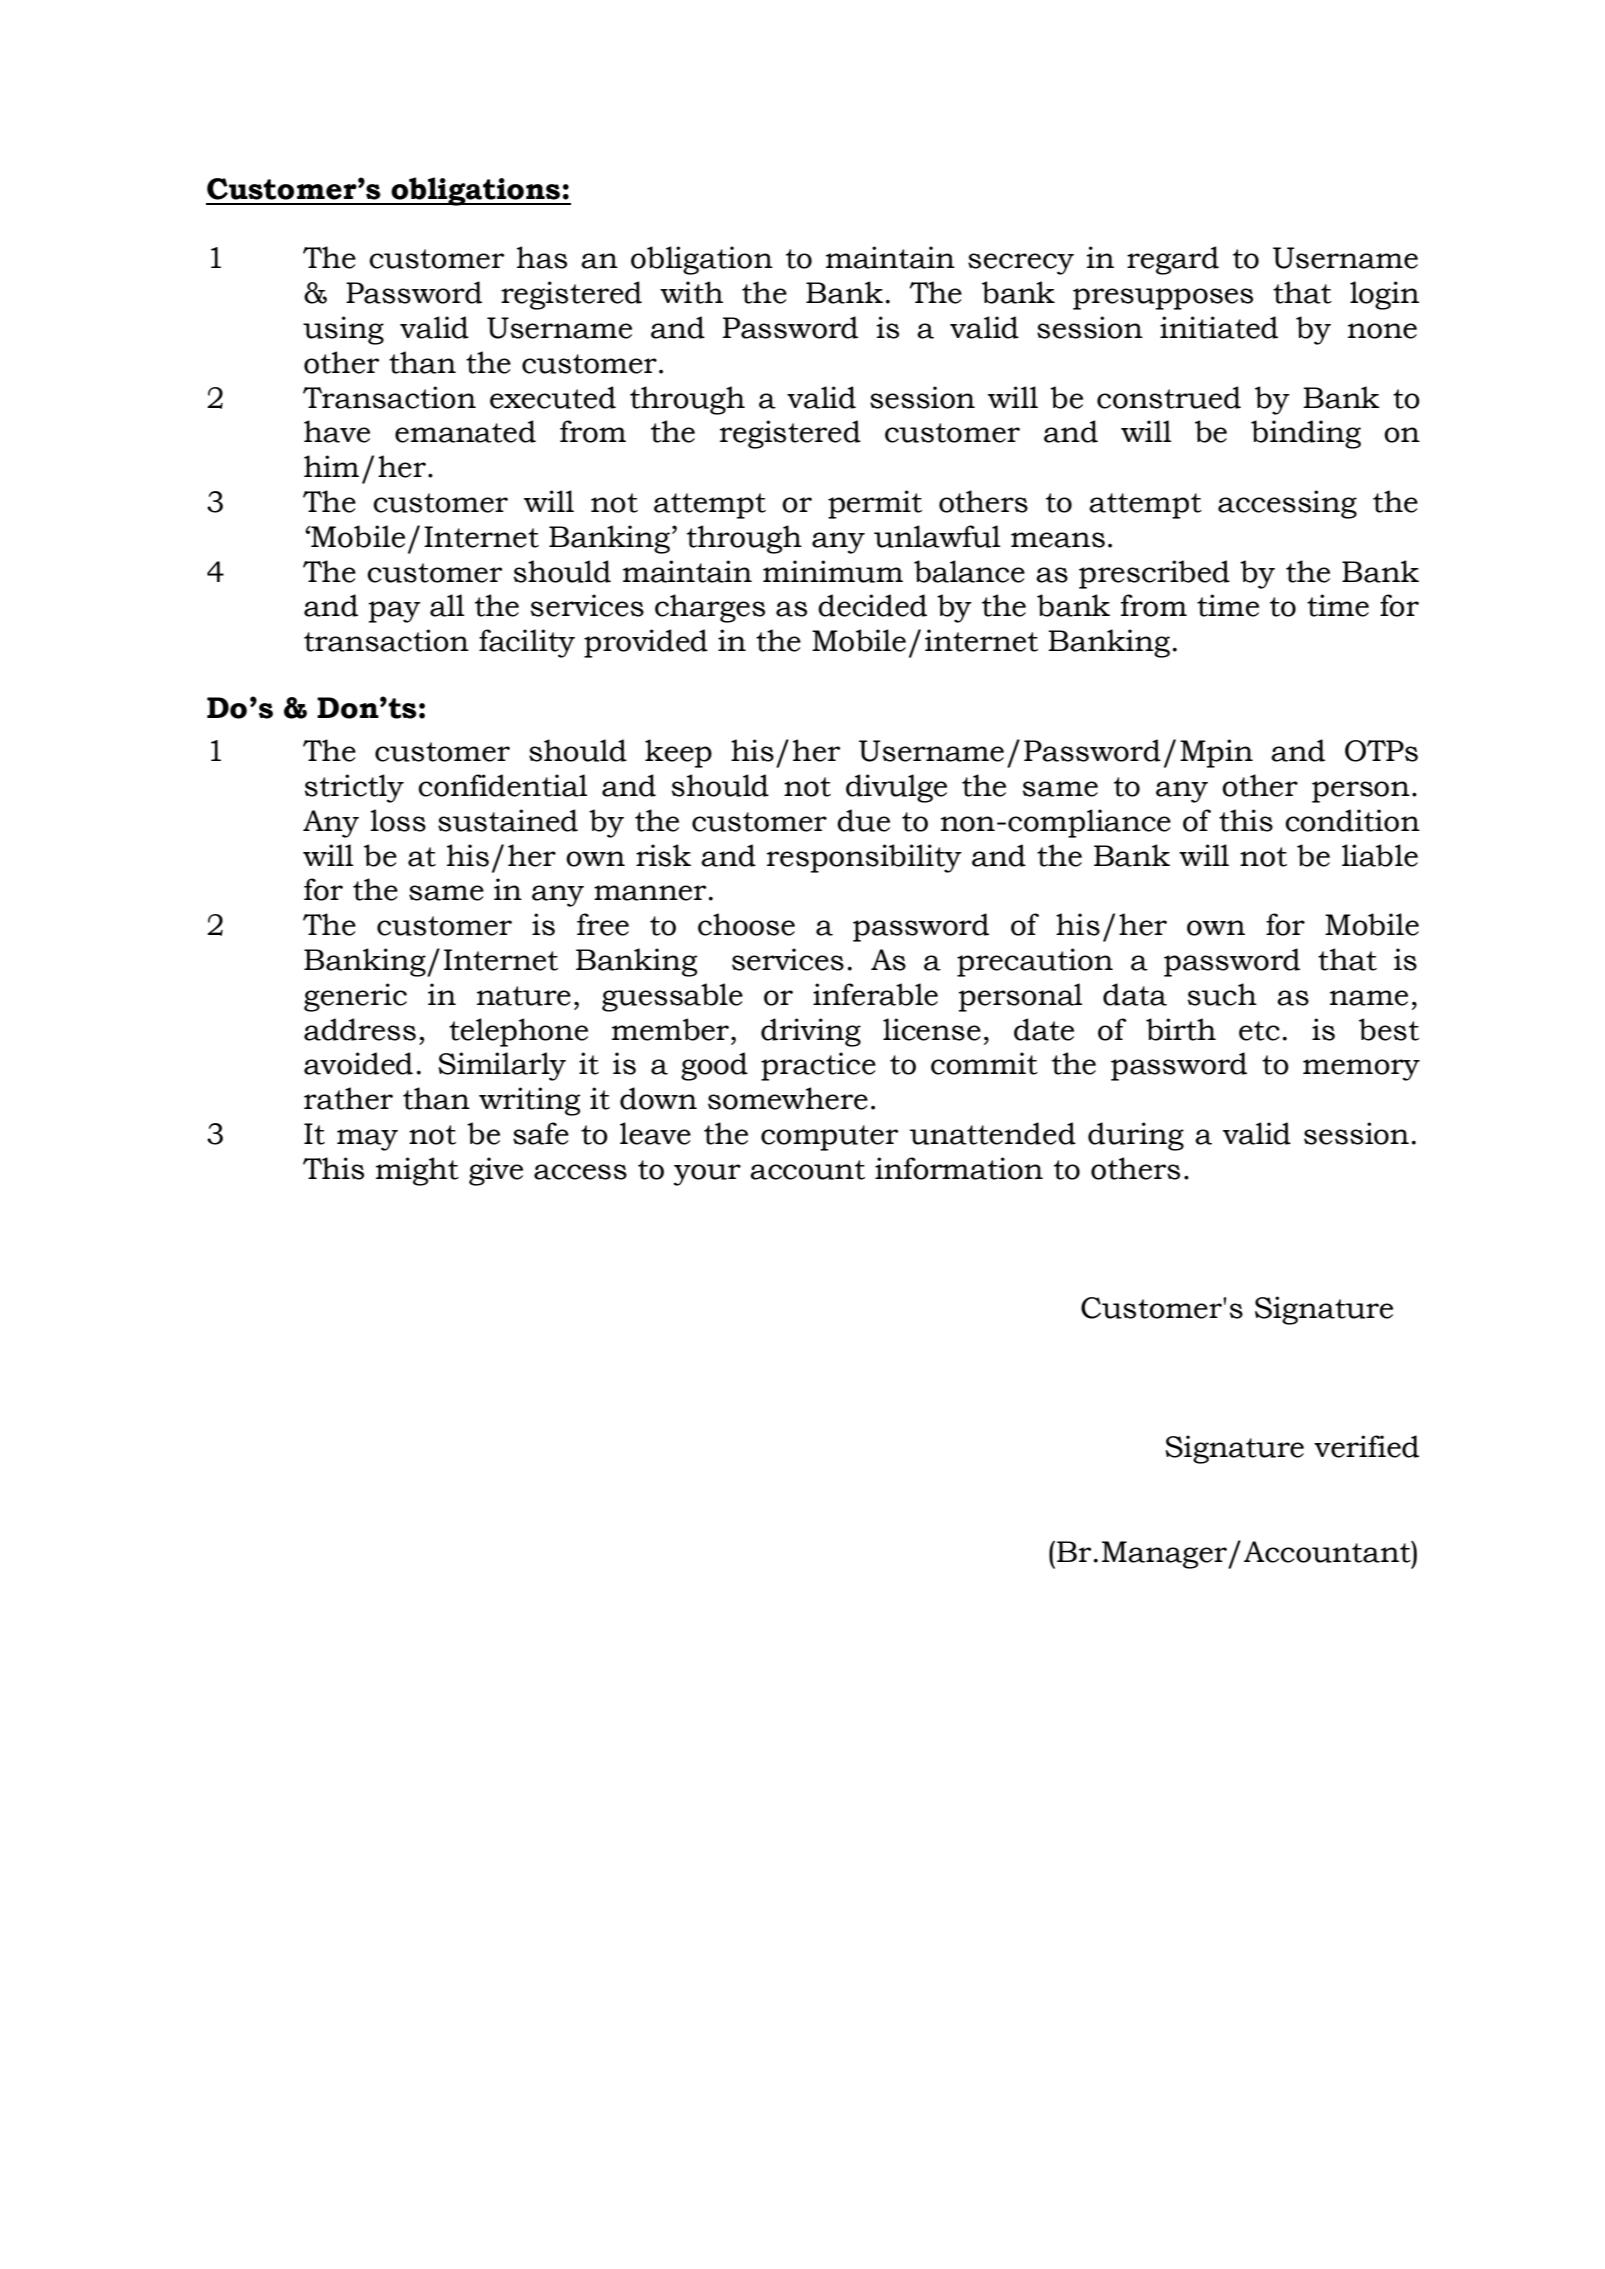 The height and width of the screenshot is (2269, 1605). Describe the element at coordinates (542, 257) in the screenshot. I see `has` at that location.
